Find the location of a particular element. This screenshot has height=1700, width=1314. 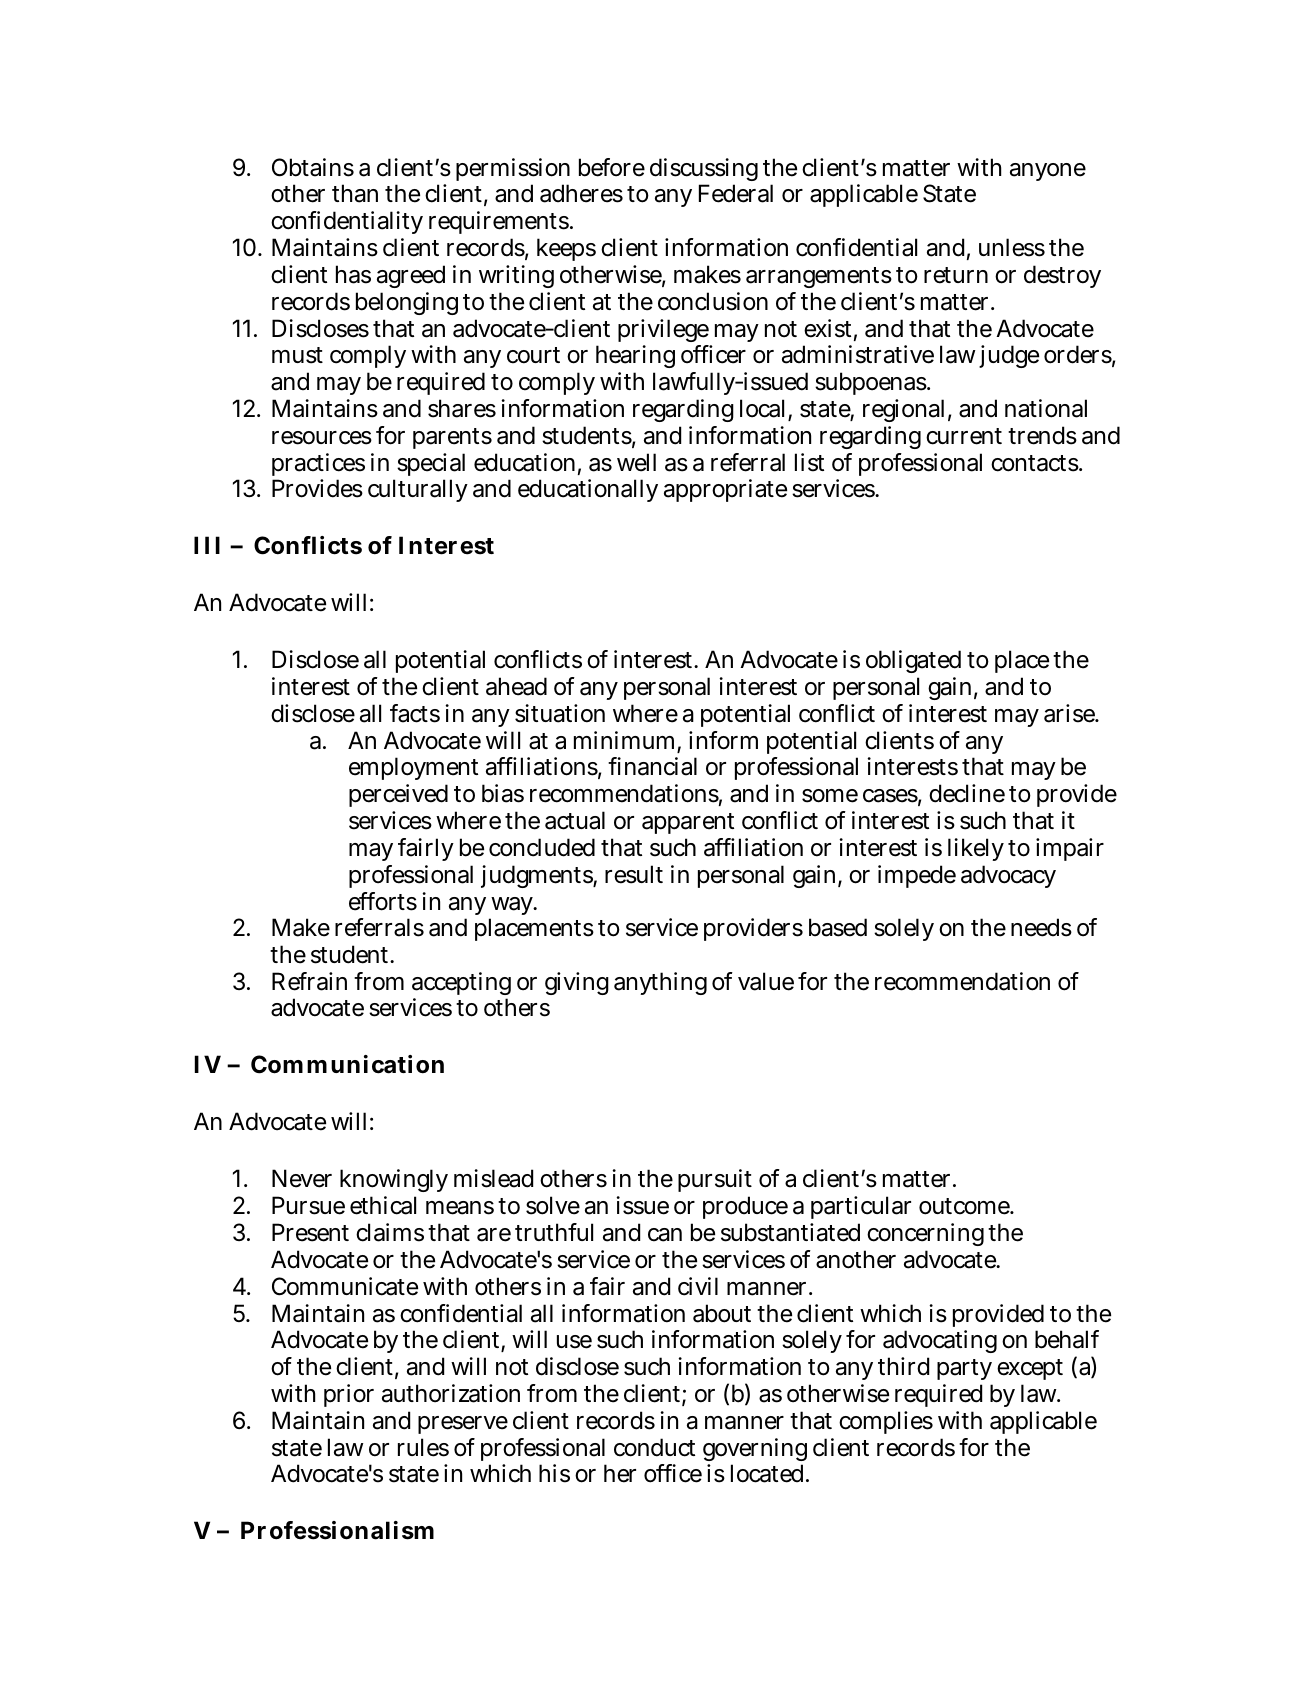

outcome is located at coordinates (965, 1206).
